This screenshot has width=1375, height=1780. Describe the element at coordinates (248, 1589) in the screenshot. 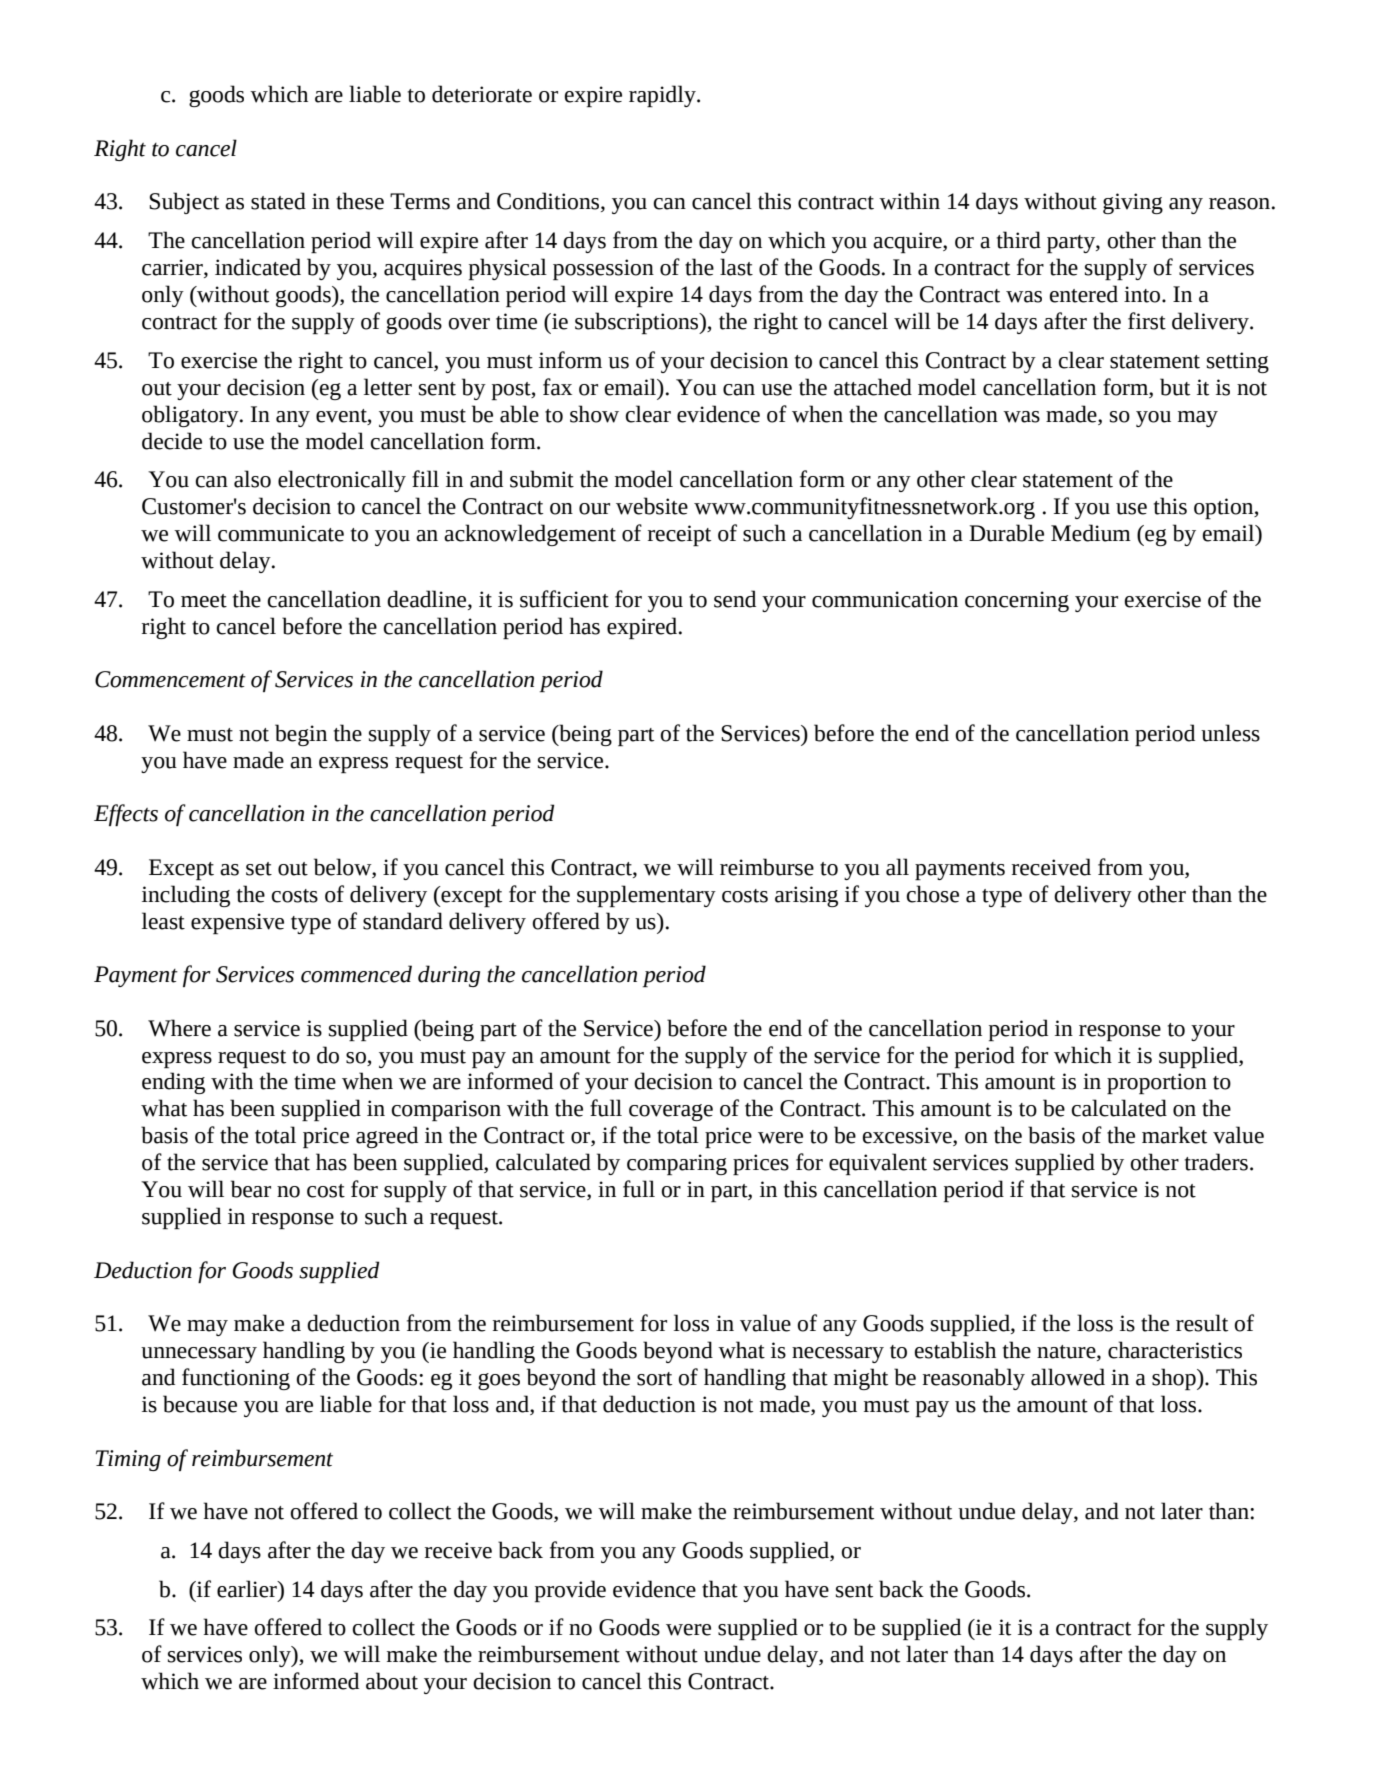

I see `earlier` at that location.
